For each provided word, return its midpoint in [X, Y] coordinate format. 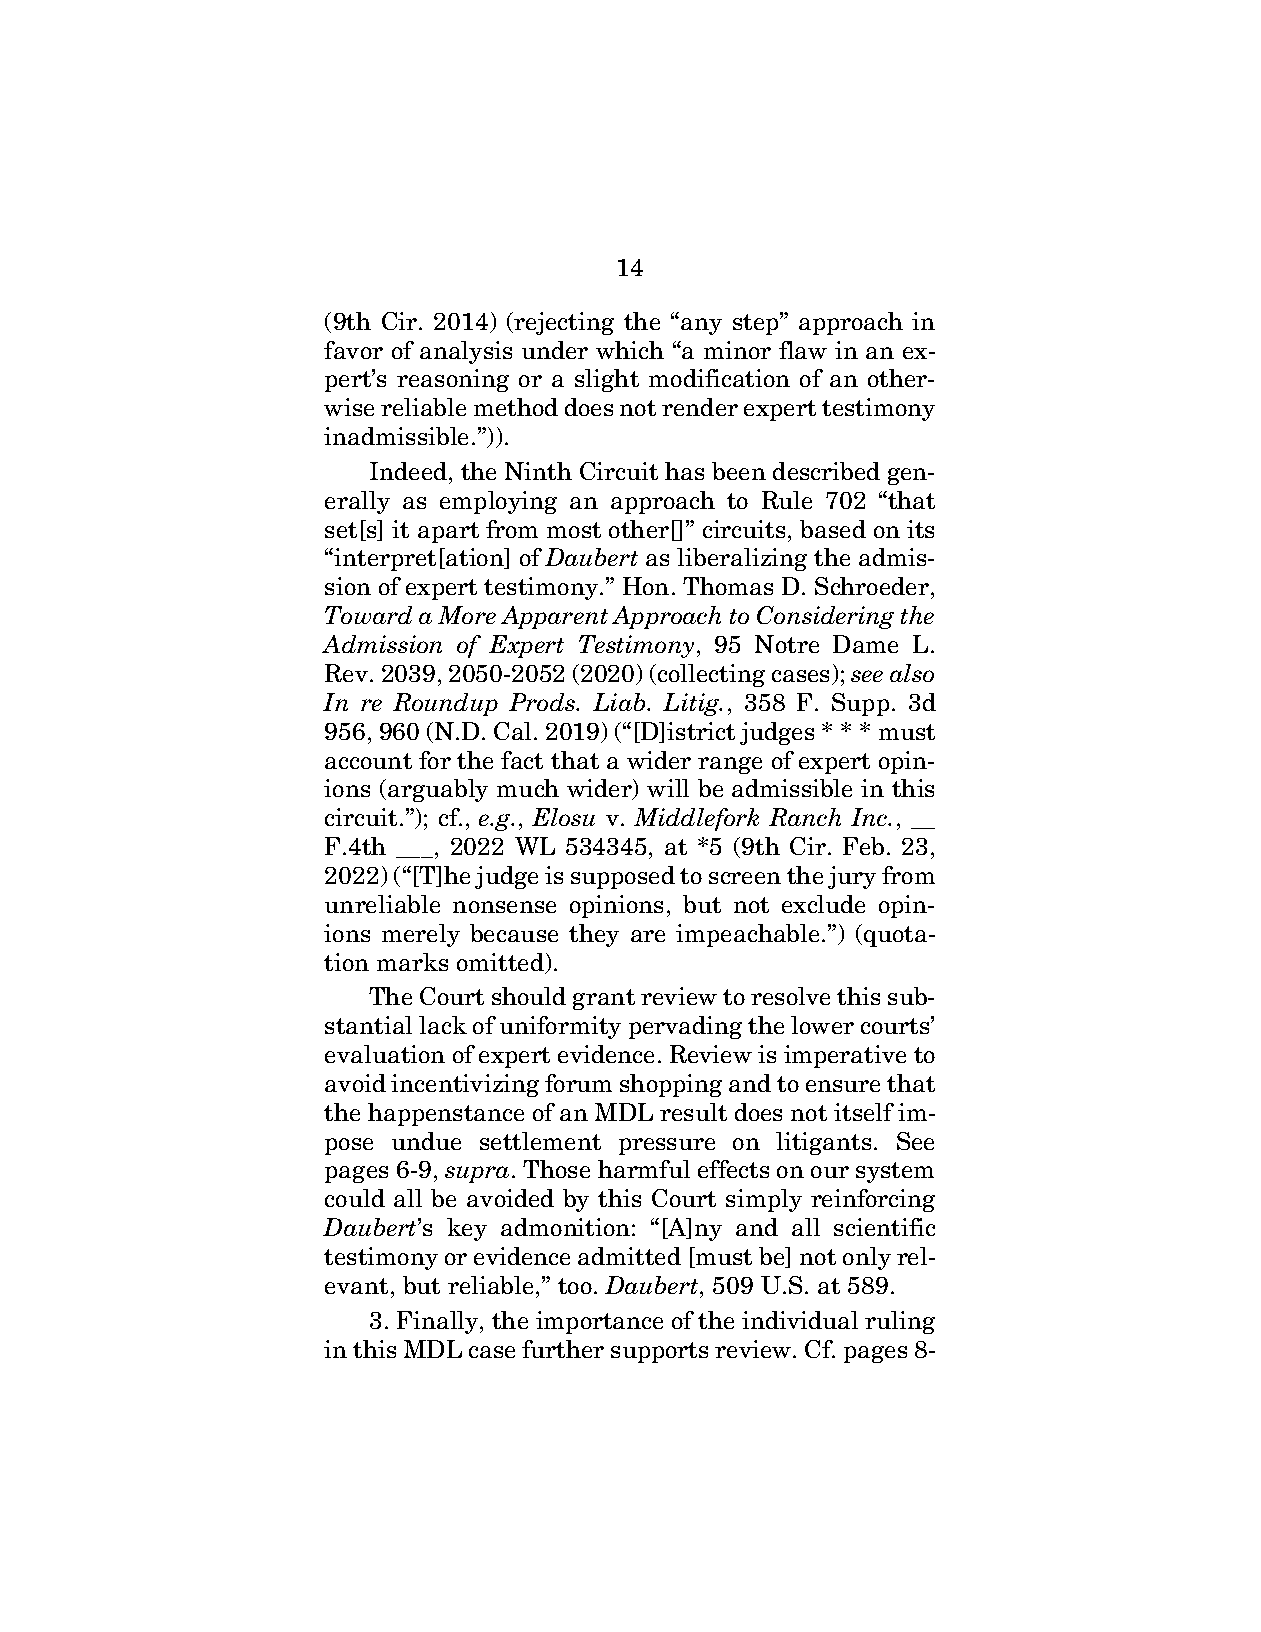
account [368, 761]
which [630, 350]
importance [599, 1322]
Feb [863, 846]
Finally [439, 1322]
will [668, 788]
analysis [466, 352]
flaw [803, 350]
